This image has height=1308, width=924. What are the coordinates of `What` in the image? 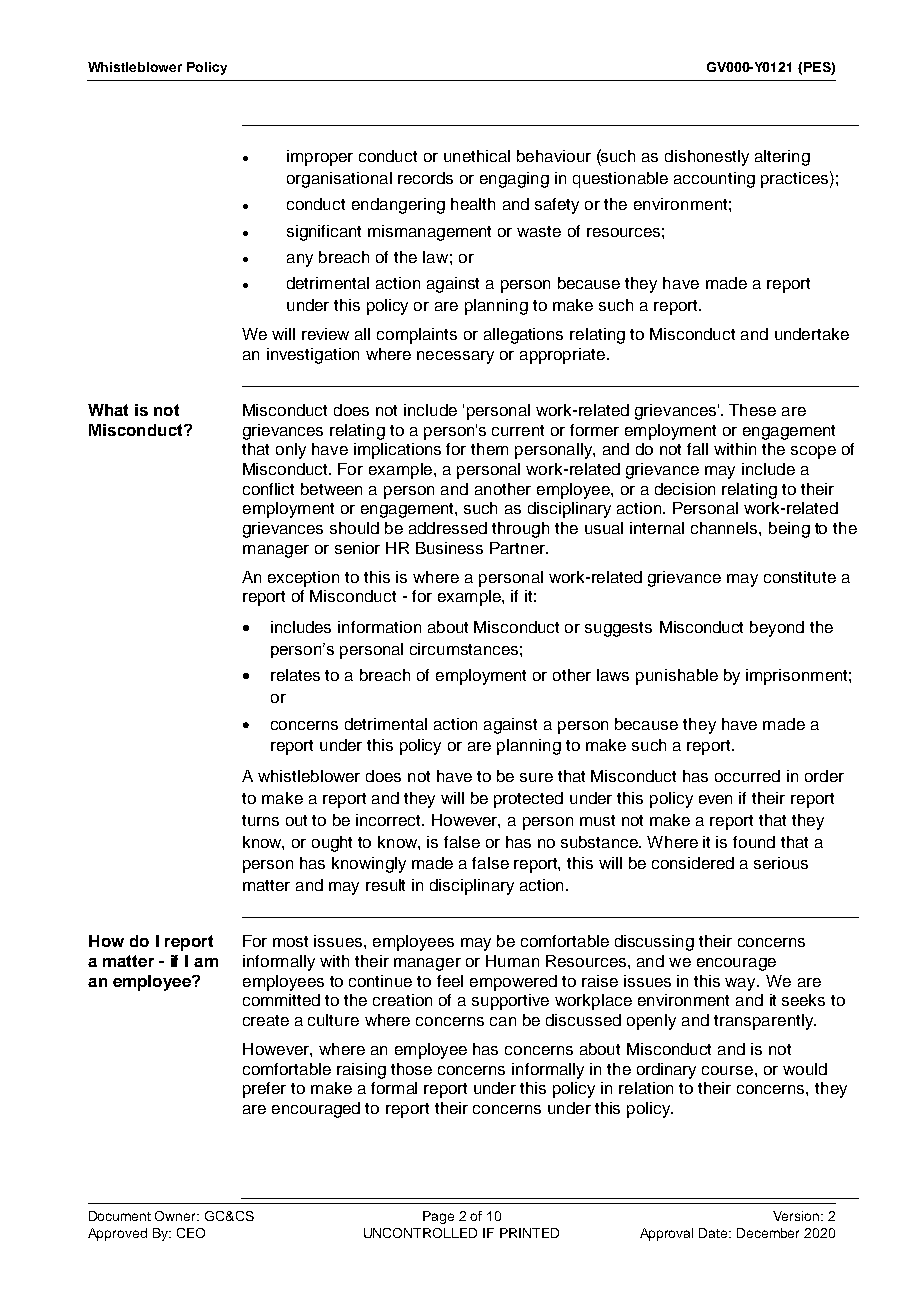 It's located at (108, 410).
